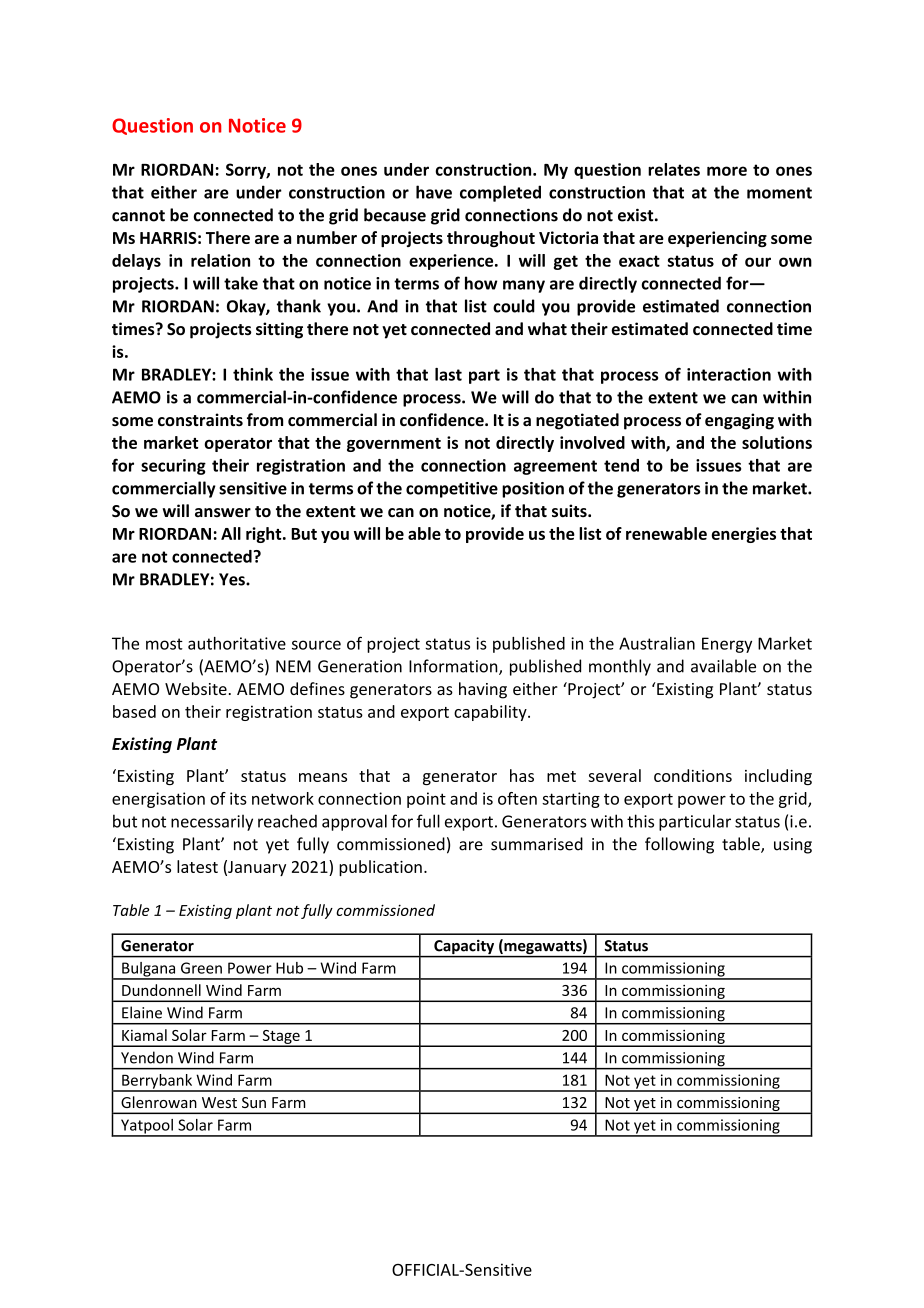 This image has height=1308, width=924. What do you see at coordinates (464, 948) in the image?
I see `Capacity` at bounding box center [464, 948].
